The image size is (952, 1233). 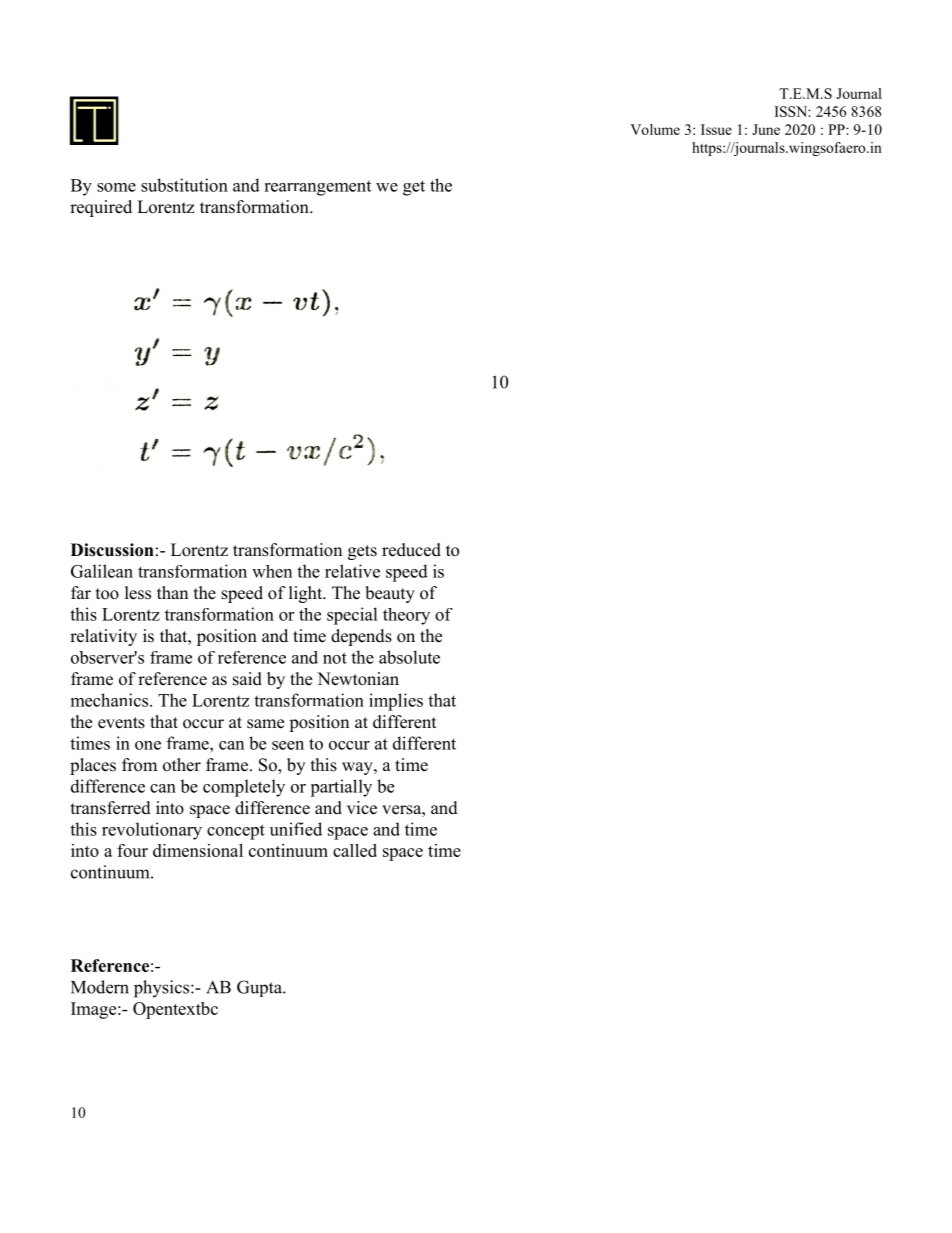 What do you see at coordinates (411, 550) in the document?
I see `reduced` at bounding box center [411, 550].
